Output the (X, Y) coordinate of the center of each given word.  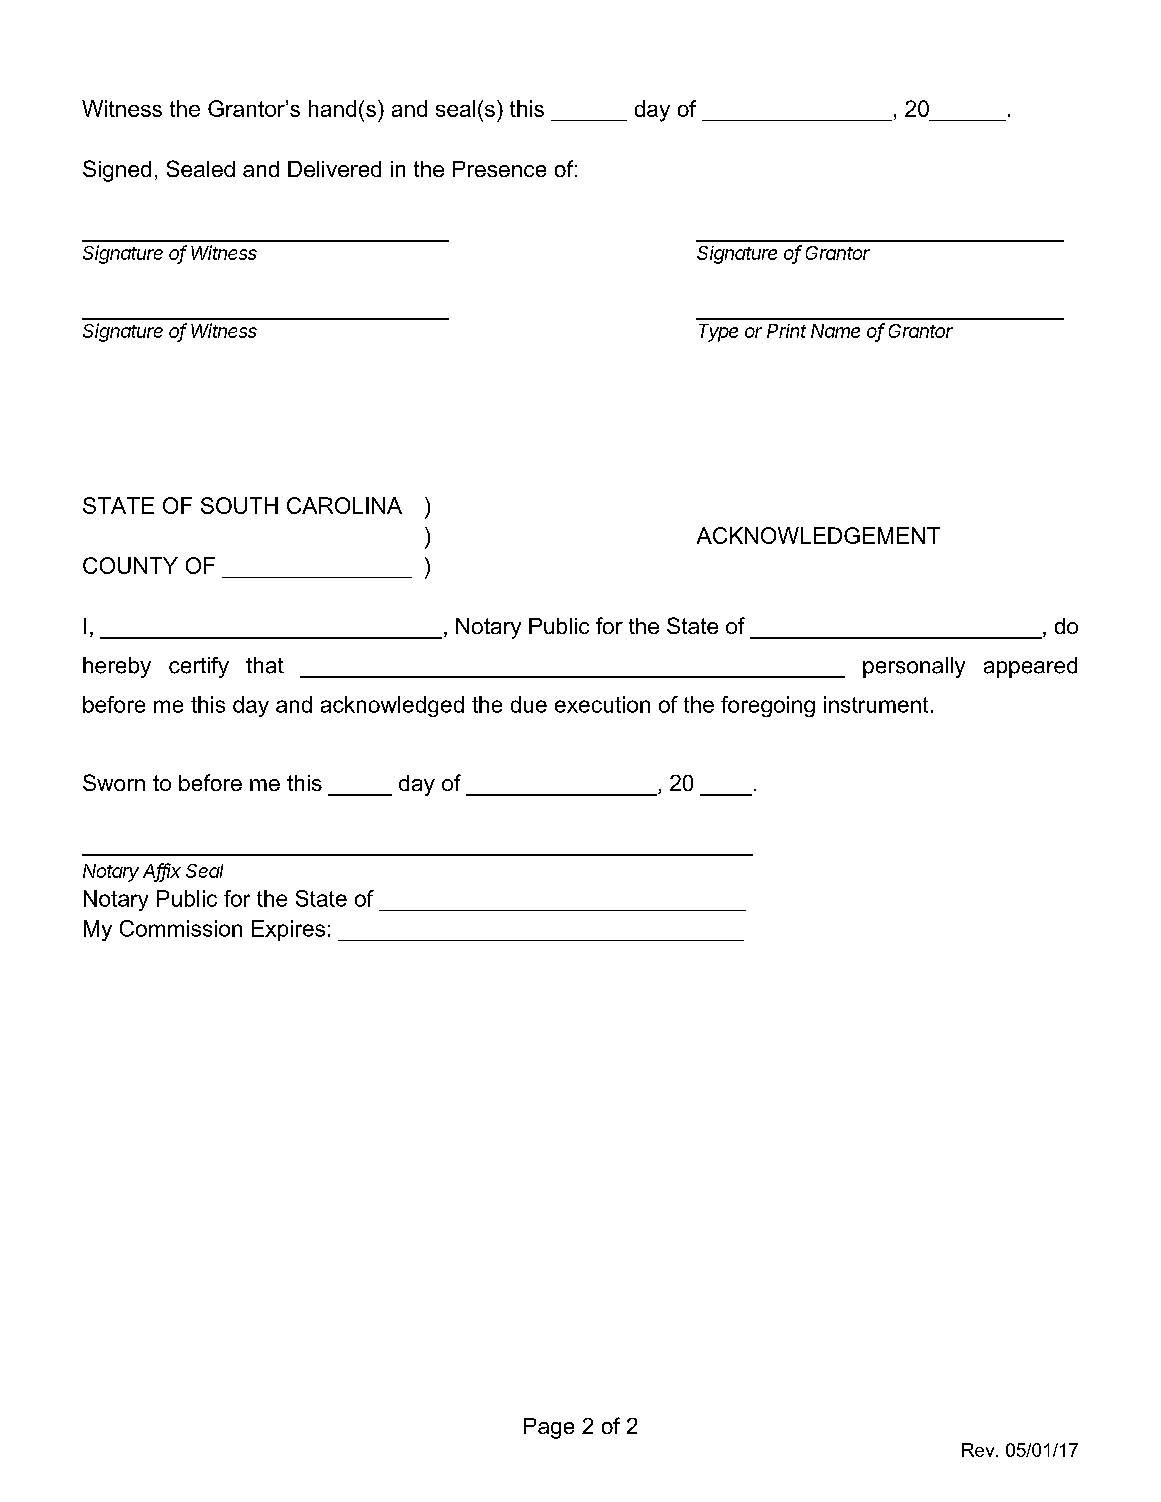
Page (549, 1428)
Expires (288, 930)
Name (835, 331)
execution (602, 704)
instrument (876, 704)
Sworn (114, 782)
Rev (979, 1450)
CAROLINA (344, 505)
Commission (181, 928)
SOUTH (239, 505)
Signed (117, 171)
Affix (162, 871)
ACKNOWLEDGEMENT (818, 535)
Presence (499, 169)
